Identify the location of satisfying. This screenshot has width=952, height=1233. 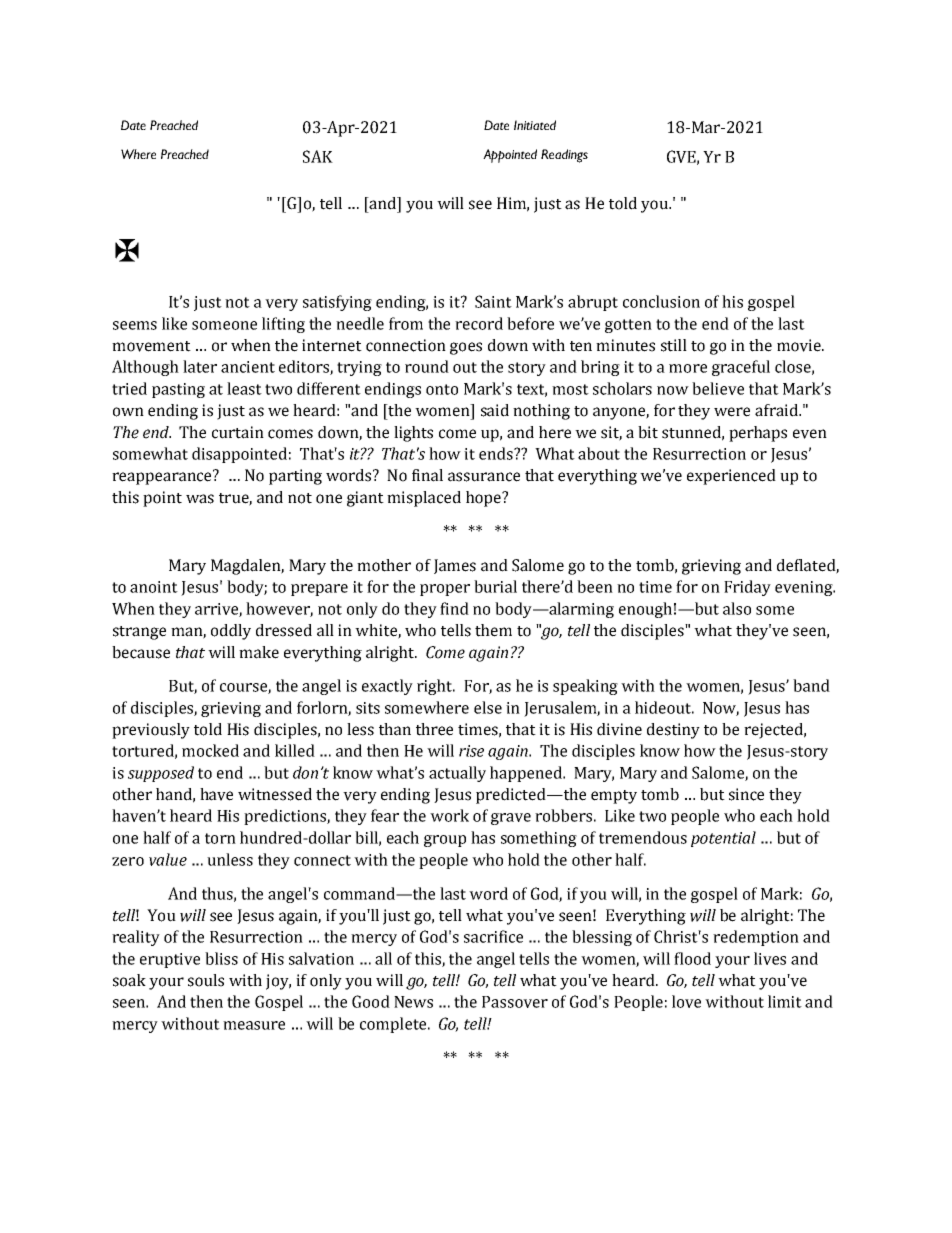
(337, 303).
